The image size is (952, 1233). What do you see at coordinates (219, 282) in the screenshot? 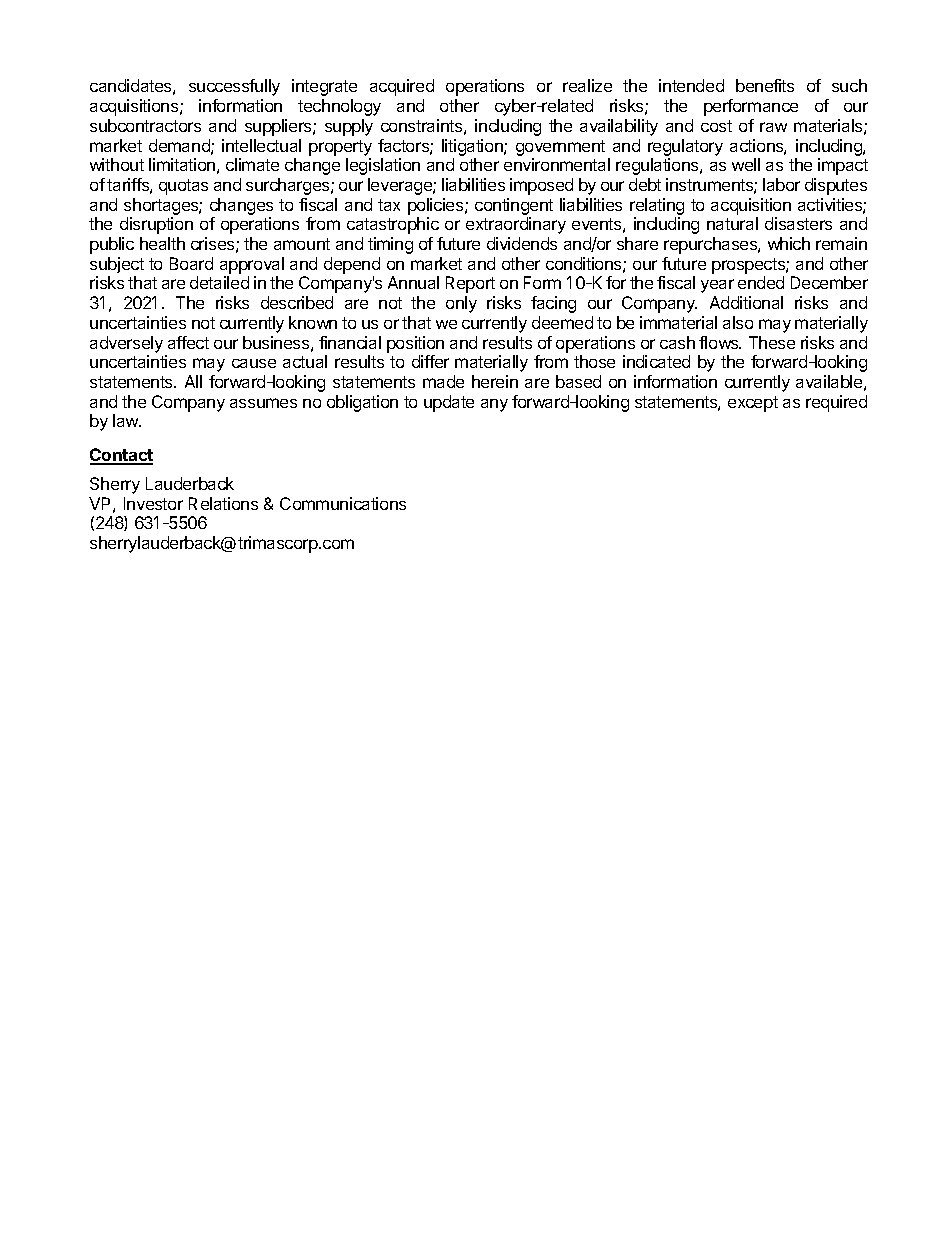
I see `detailed` at bounding box center [219, 282].
